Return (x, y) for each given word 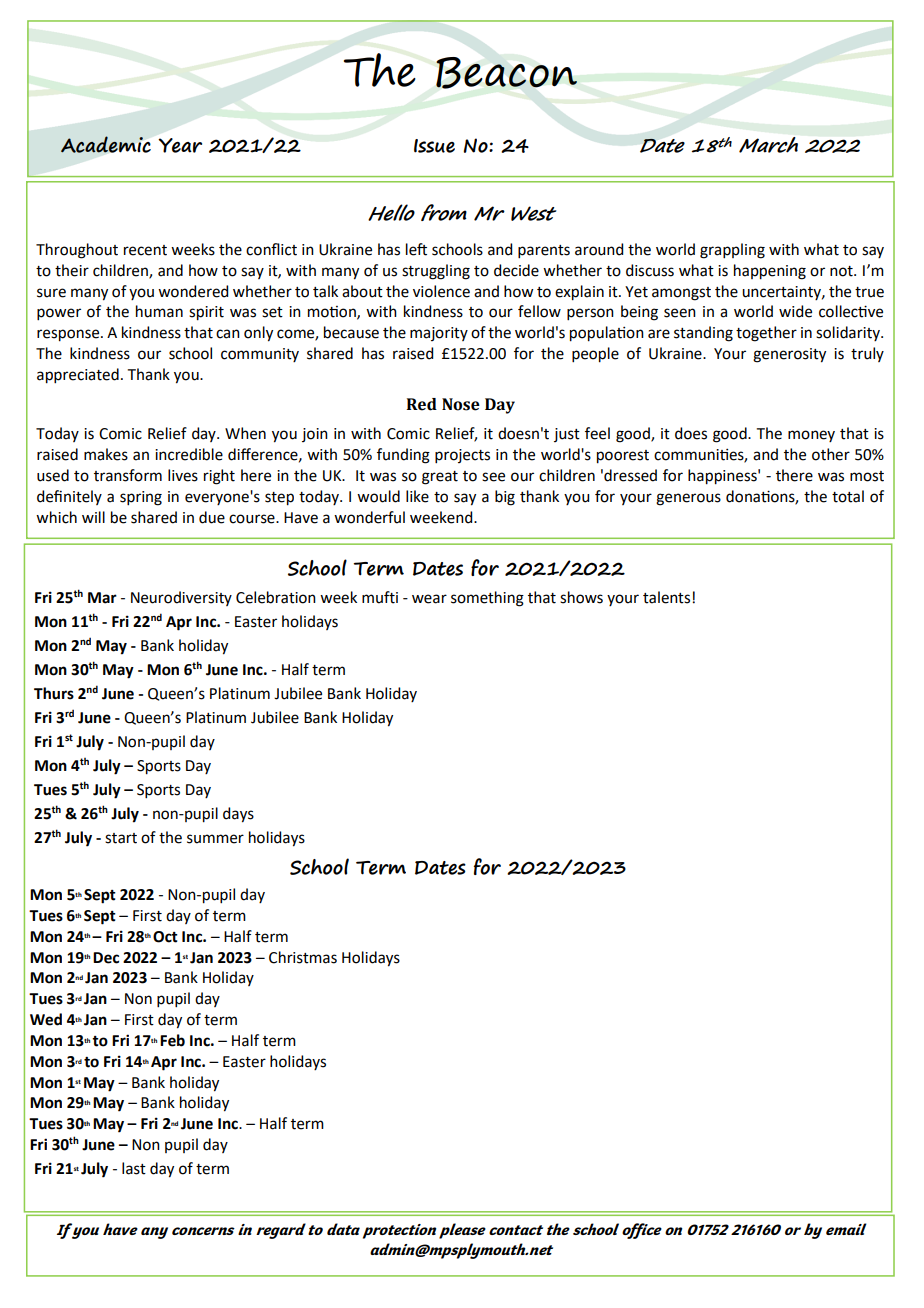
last (134, 1168)
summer (215, 839)
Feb (172, 1040)
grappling (732, 251)
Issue (434, 146)
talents (668, 597)
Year (180, 145)
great (440, 478)
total (848, 496)
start (121, 838)
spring (141, 498)
